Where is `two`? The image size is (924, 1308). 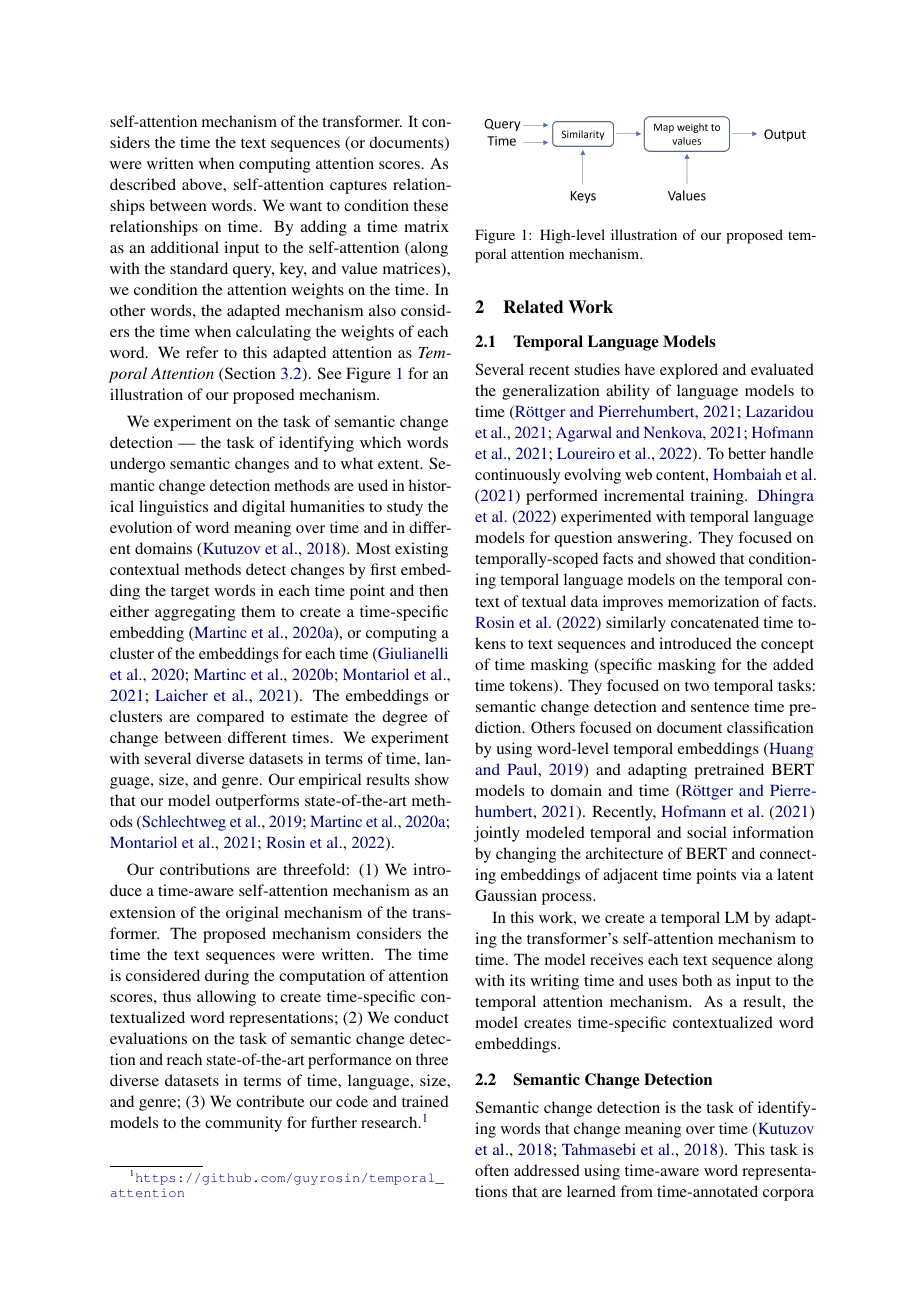 two is located at coordinates (697, 686).
